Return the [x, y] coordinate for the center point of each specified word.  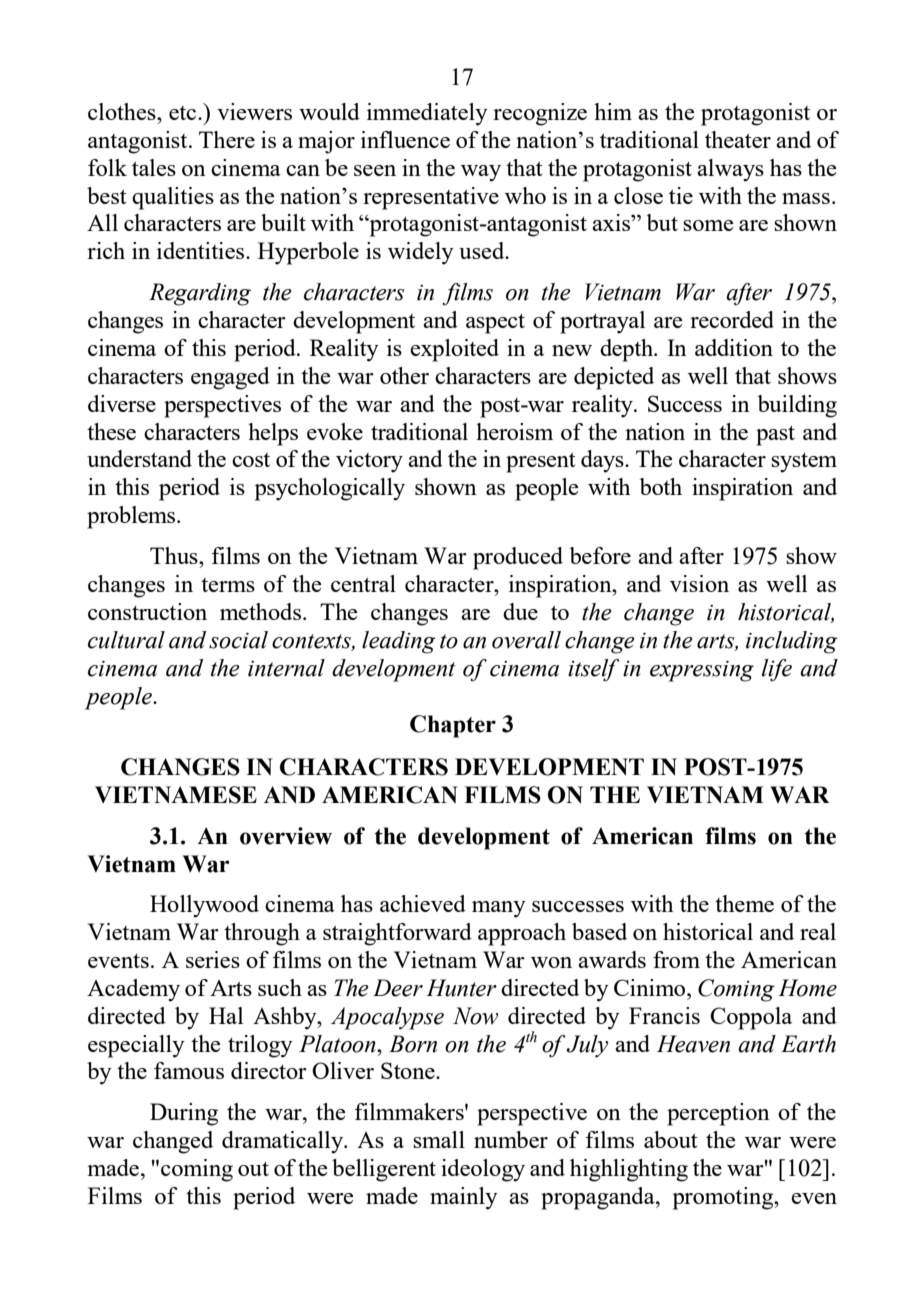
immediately [427, 114]
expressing [702, 671]
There [227, 139]
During [184, 1114]
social [238, 640]
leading [399, 642]
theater [738, 139]
